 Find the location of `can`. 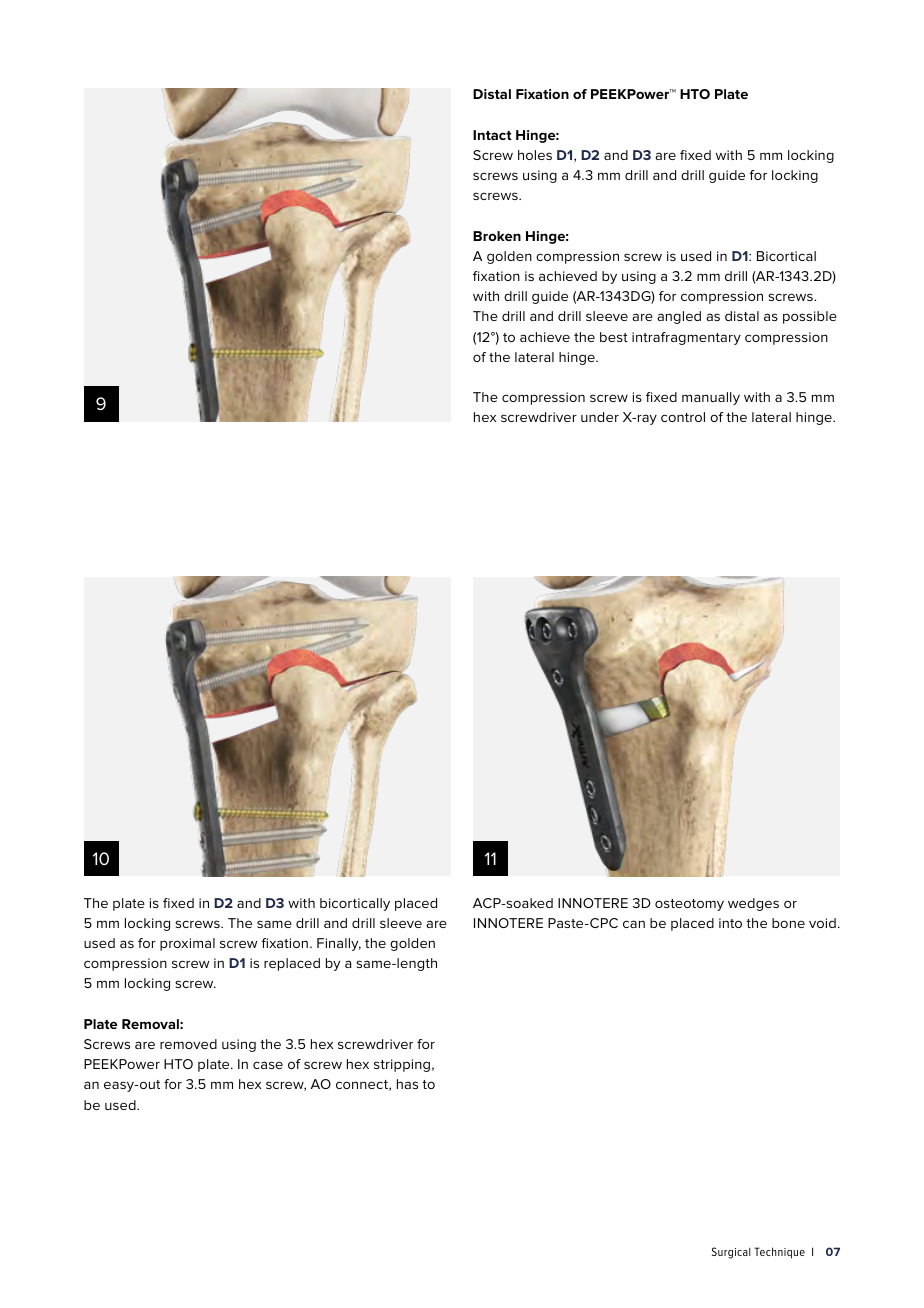

can is located at coordinates (634, 924).
